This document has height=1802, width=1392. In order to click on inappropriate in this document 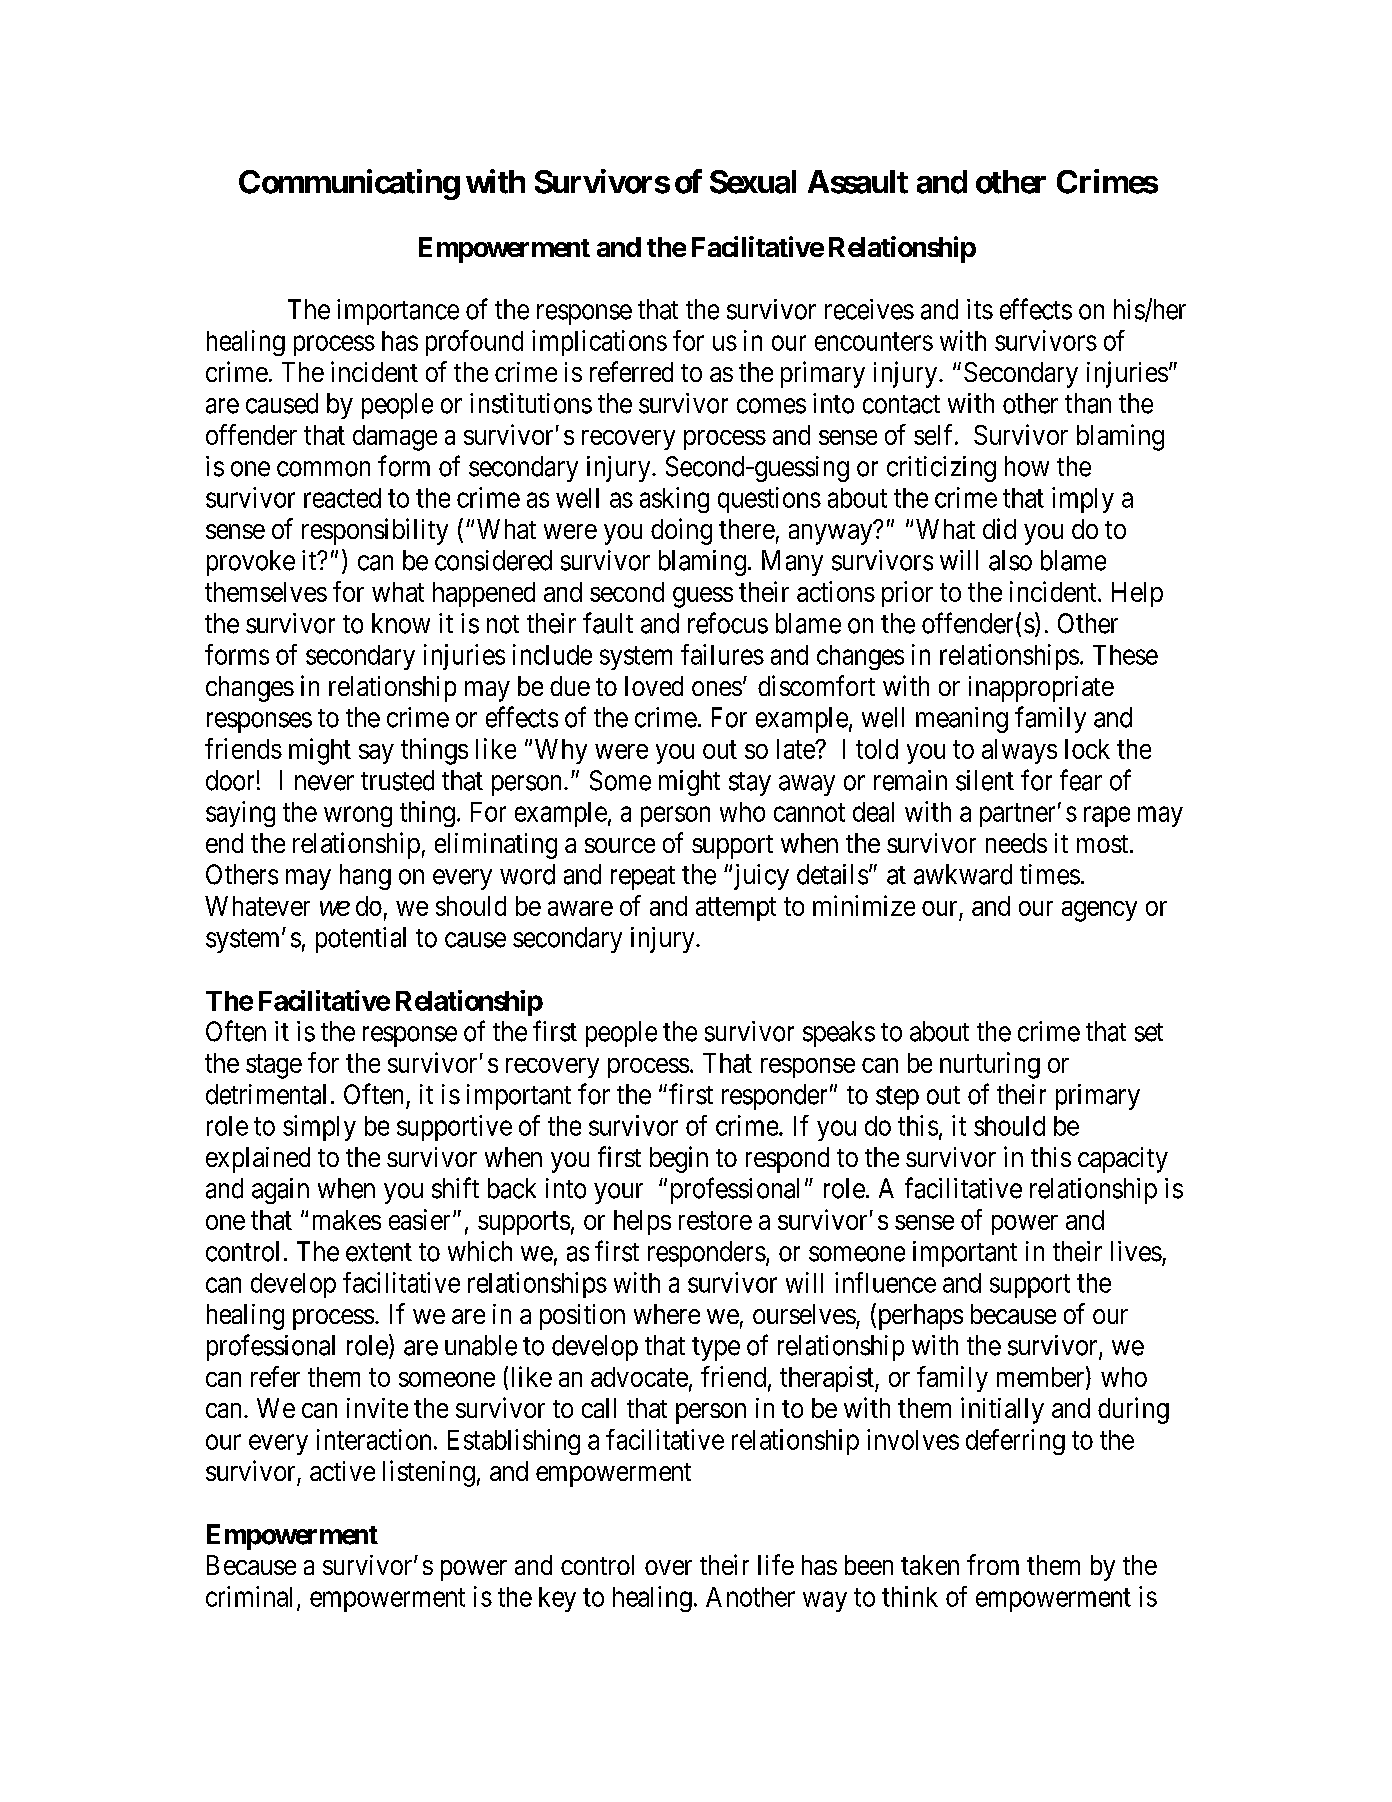, I will do `click(1041, 689)`.
